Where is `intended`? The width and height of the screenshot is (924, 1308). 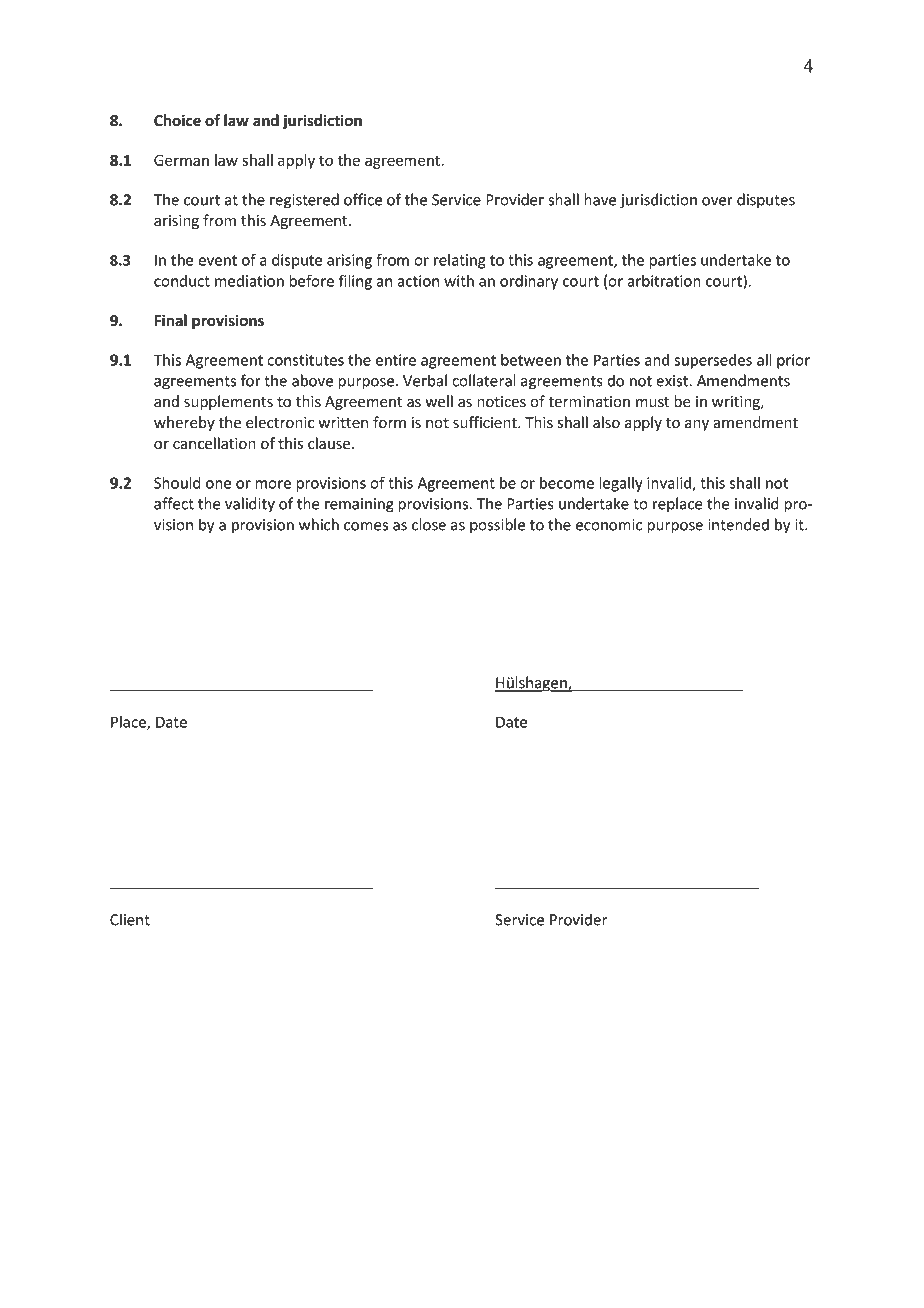 intended is located at coordinates (738, 524).
